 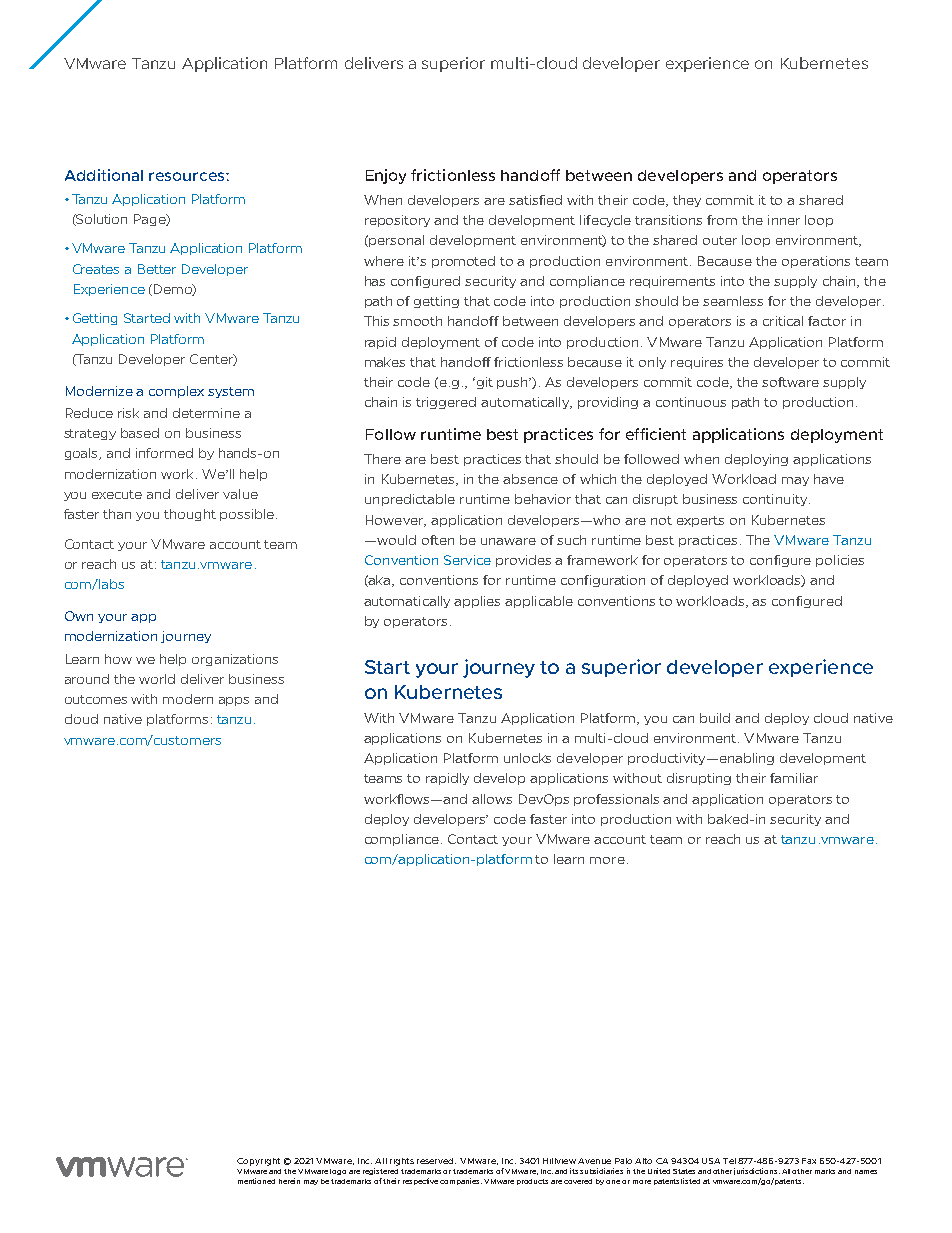 I want to click on jurisdictions, so click(x=757, y=1171).
